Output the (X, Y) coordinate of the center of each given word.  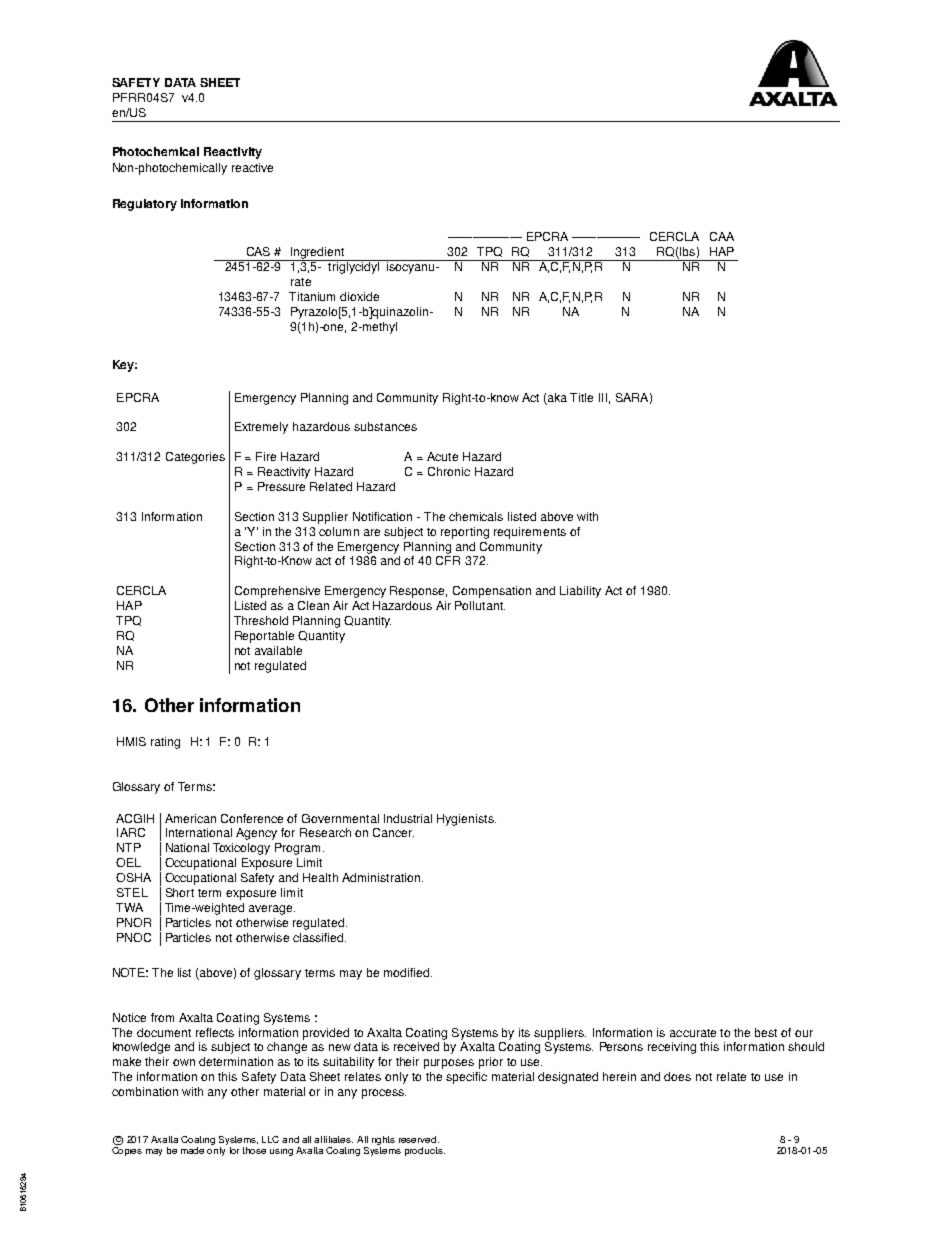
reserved (419, 1139)
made (192, 1150)
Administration (381, 877)
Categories (195, 458)
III (603, 397)
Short (180, 892)
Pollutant (480, 605)
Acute (442, 456)
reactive (252, 167)
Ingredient (318, 254)
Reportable (264, 637)
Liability (580, 592)
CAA (722, 236)
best (766, 1032)
